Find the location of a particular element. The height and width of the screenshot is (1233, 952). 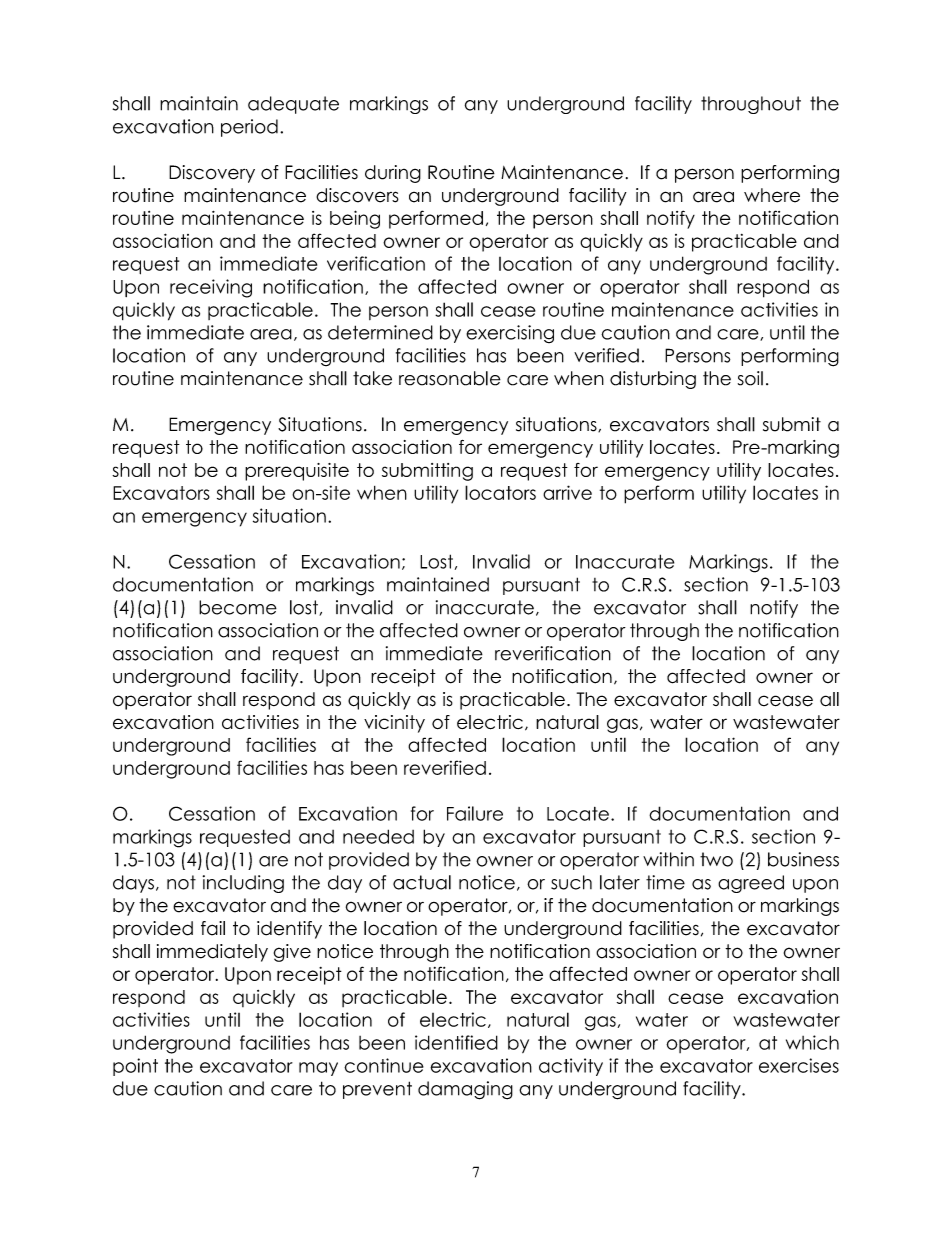

take is located at coordinates (372, 378).
